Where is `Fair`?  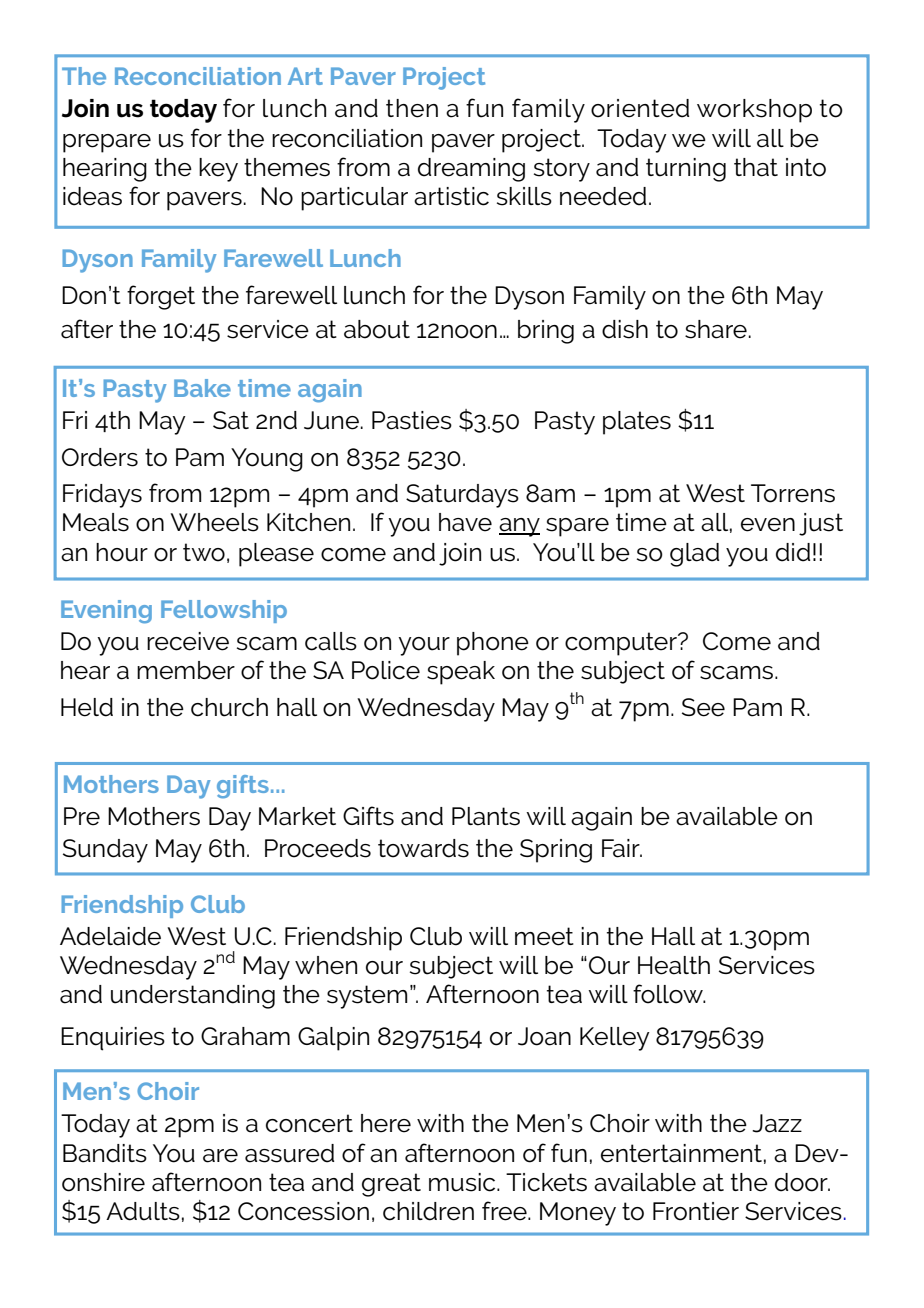 Fair is located at coordinates (622, 848).
